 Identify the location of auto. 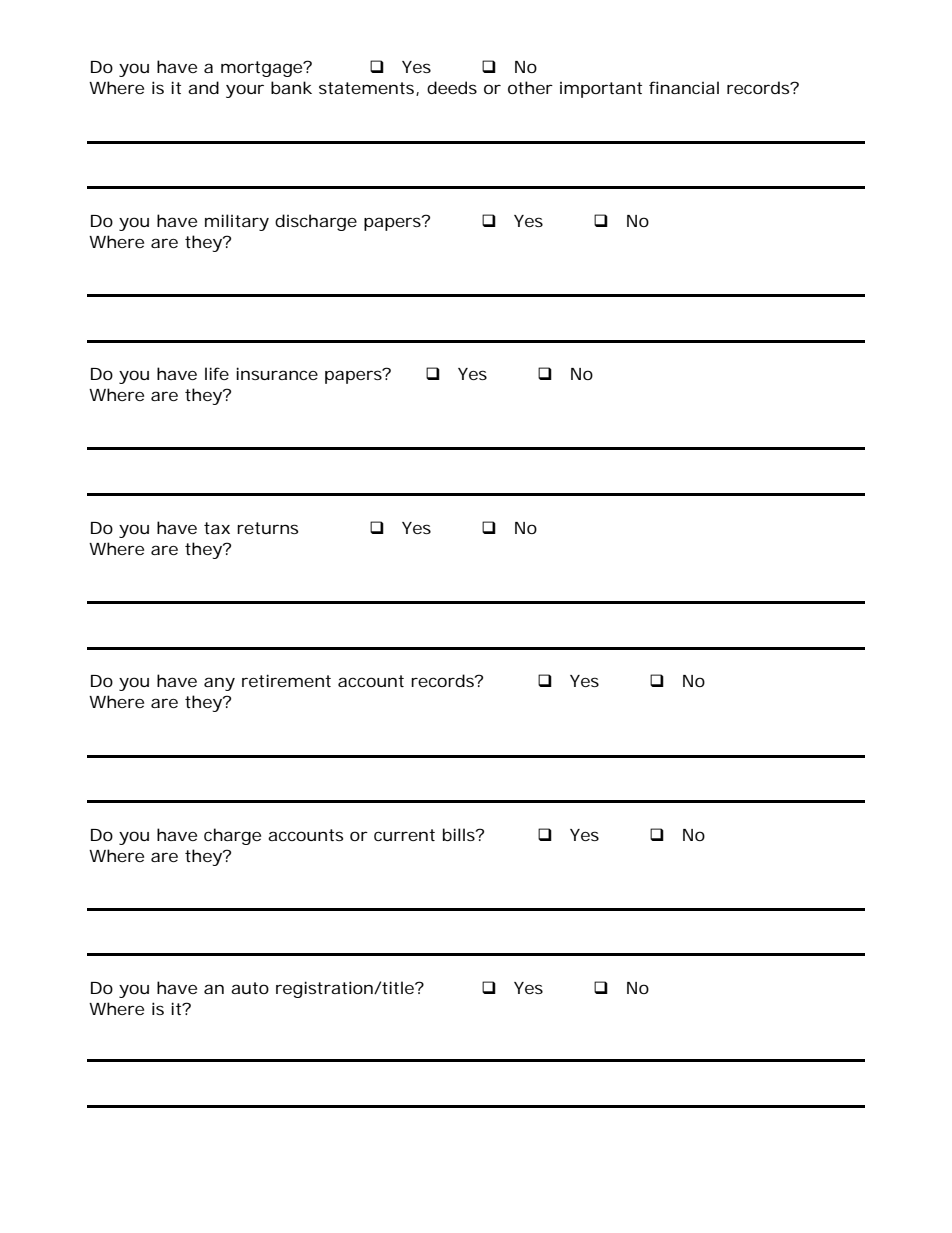
(250, 988).
